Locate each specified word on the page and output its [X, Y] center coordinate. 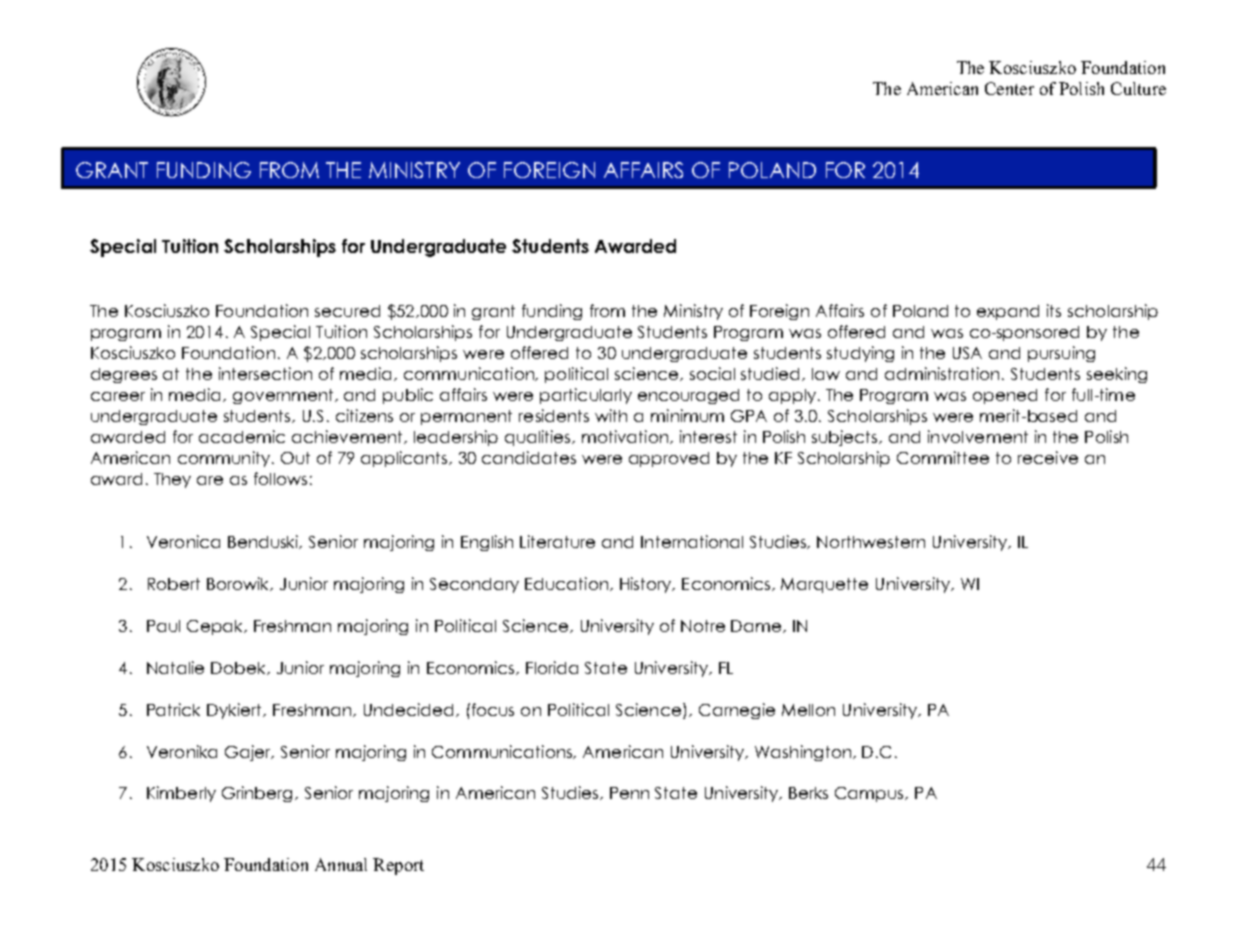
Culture [1138, 88]
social [712, 373]
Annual [341, 864]
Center [1009, 88]
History [647, 585]
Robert [174, 584]
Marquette [824, 585]
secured [347, 311]
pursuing [1061, 354]
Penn [629, 793]
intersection [265, 373]
